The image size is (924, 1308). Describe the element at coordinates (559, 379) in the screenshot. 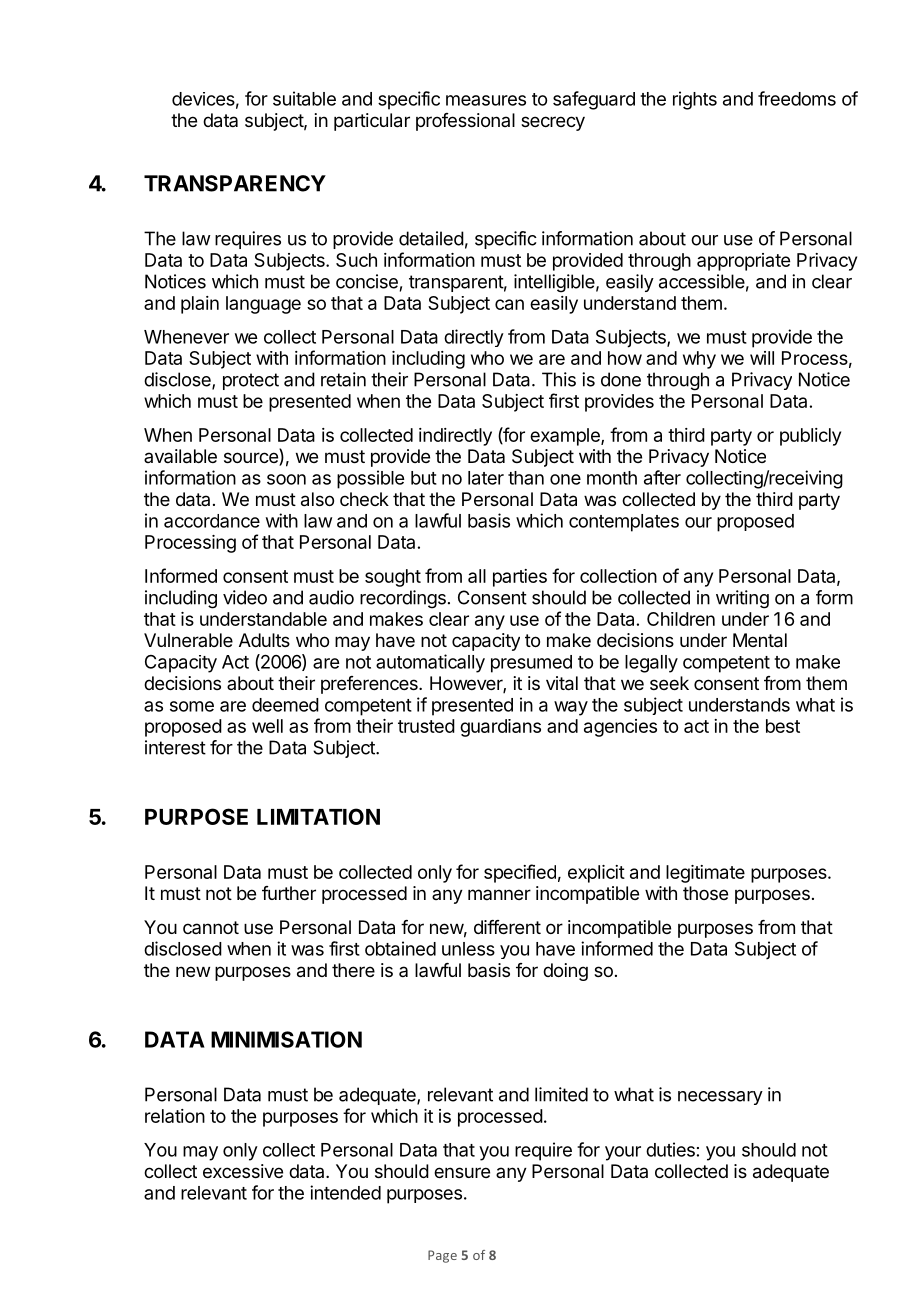

I see `This` at that location.
